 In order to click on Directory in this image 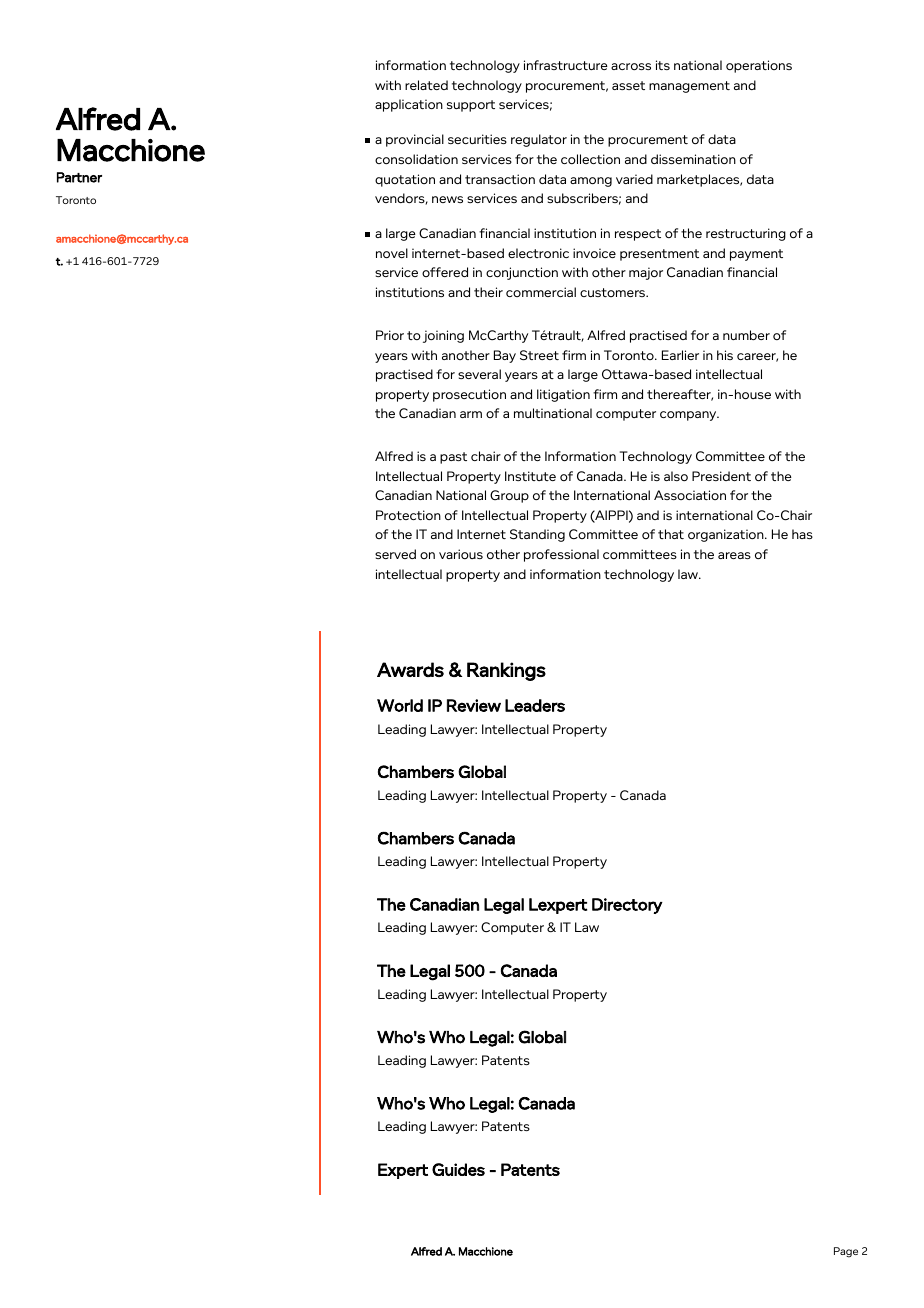, I will do `click(627, 906)`.
